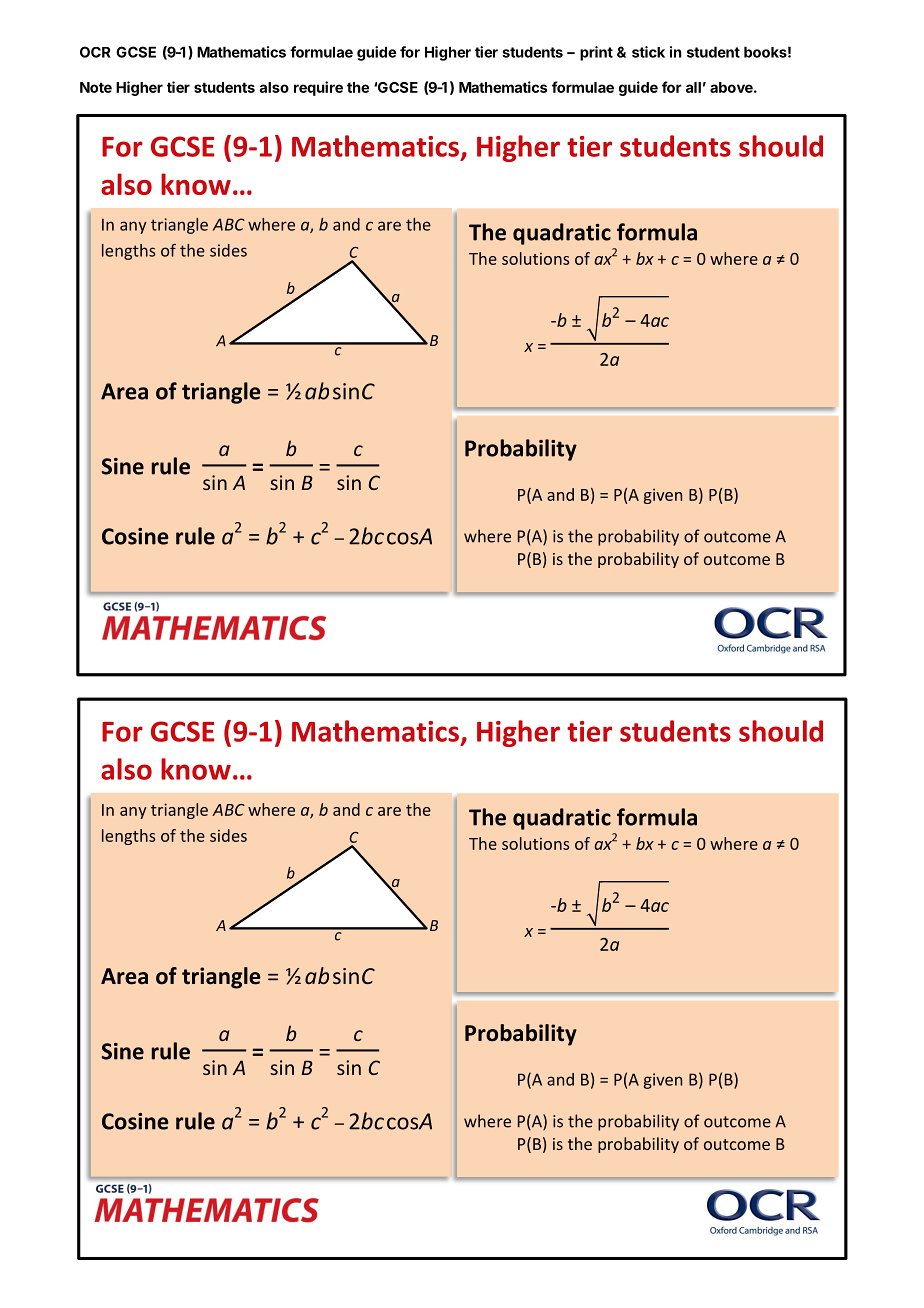 The height and width of the screenshot is (1308, 924). I want to click on OCR, so click(95, 52).
